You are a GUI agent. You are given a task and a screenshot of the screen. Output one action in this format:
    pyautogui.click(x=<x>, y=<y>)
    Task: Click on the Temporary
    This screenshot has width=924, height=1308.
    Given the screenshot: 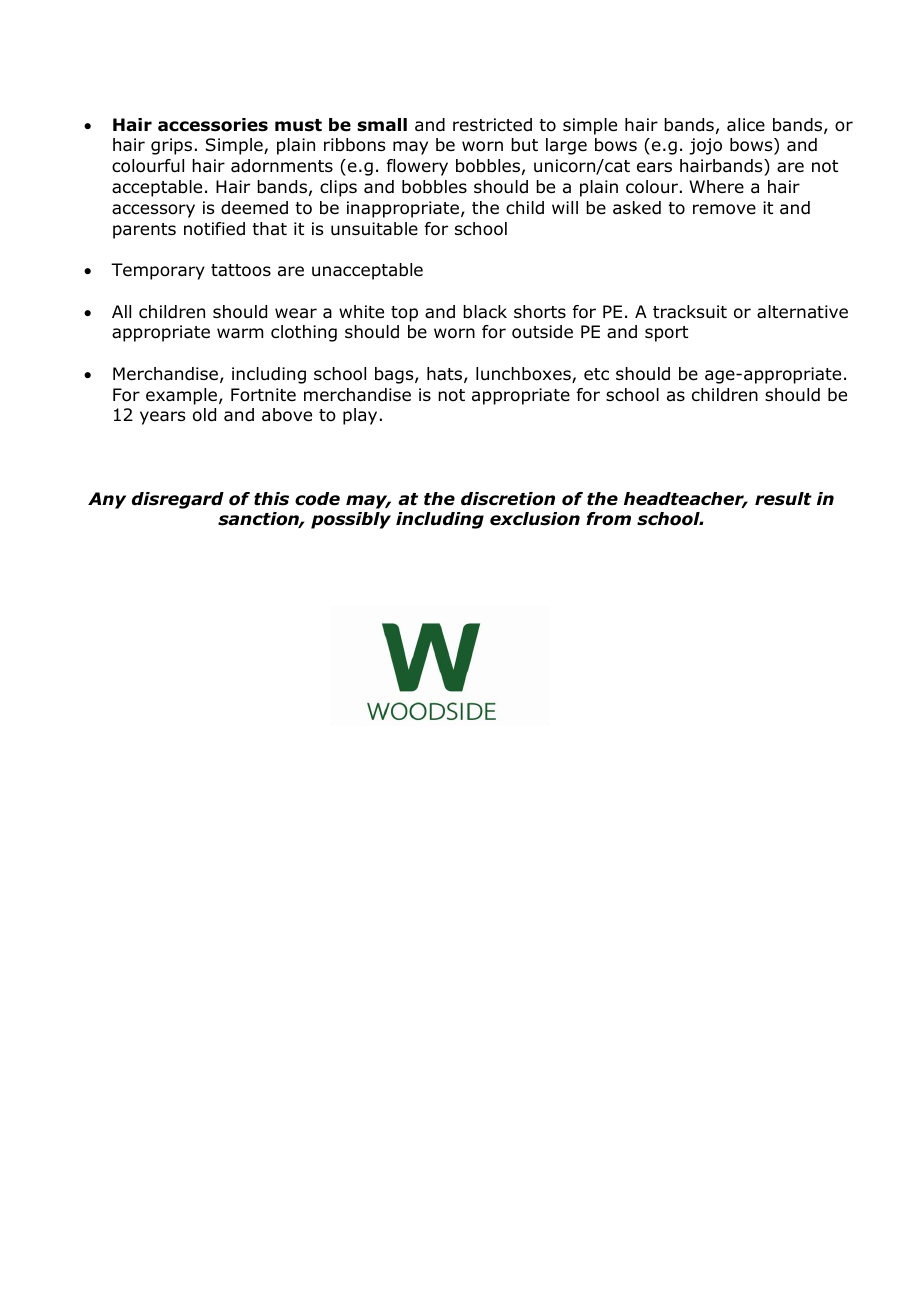 What is the action you would take?
    pyautogui.click(x=158, y=271)
